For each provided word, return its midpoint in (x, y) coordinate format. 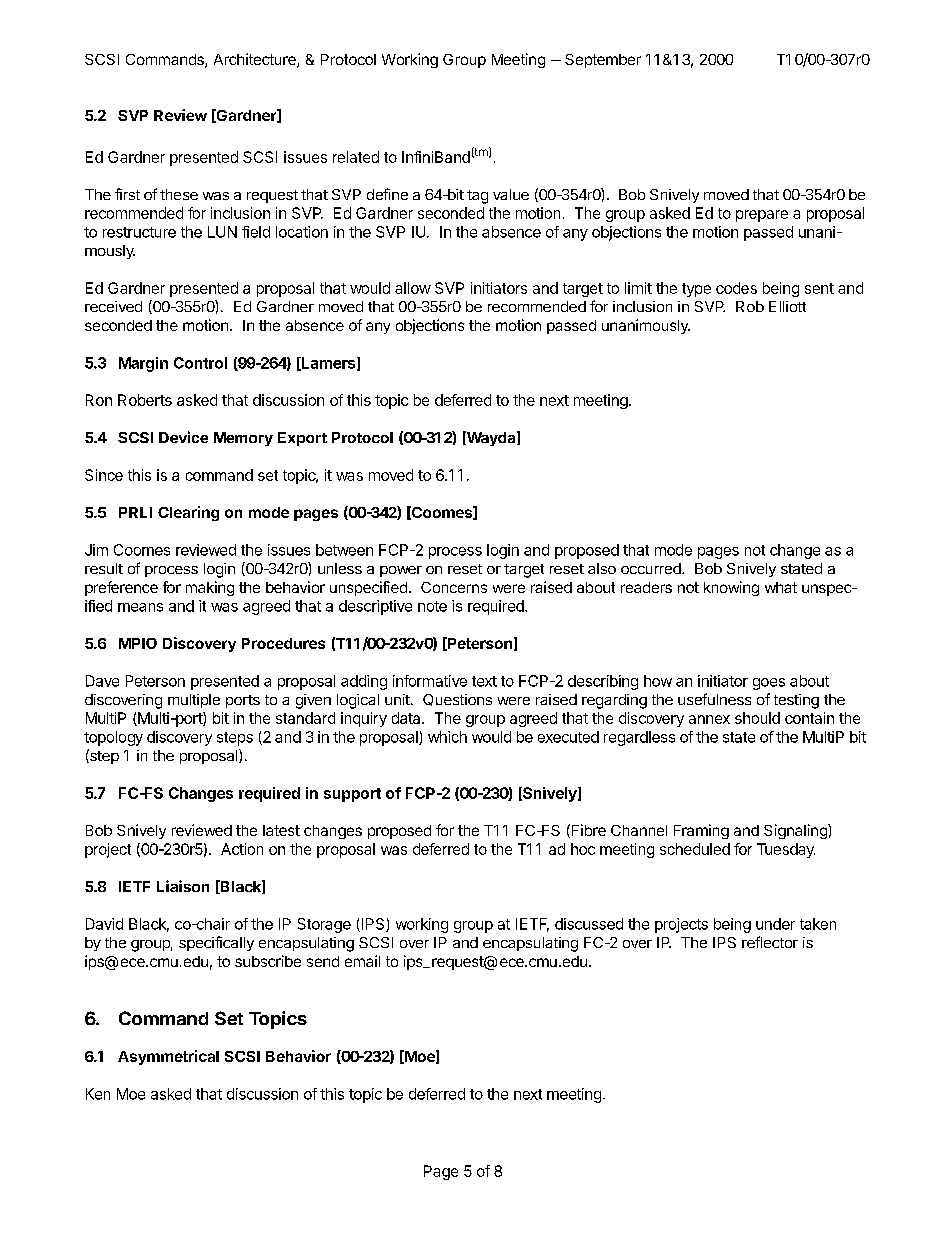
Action (242, 849)
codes (736, 288)
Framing (701, 831)
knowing (731, 588)
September (603, 61)
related (356, 157)
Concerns (454, 587)
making (210, 588)
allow (413, 288)
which (447, 737)
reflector (770, 942)
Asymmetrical (168, 1057)
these (179, 194)
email (362, 961)
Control (200, 363)
